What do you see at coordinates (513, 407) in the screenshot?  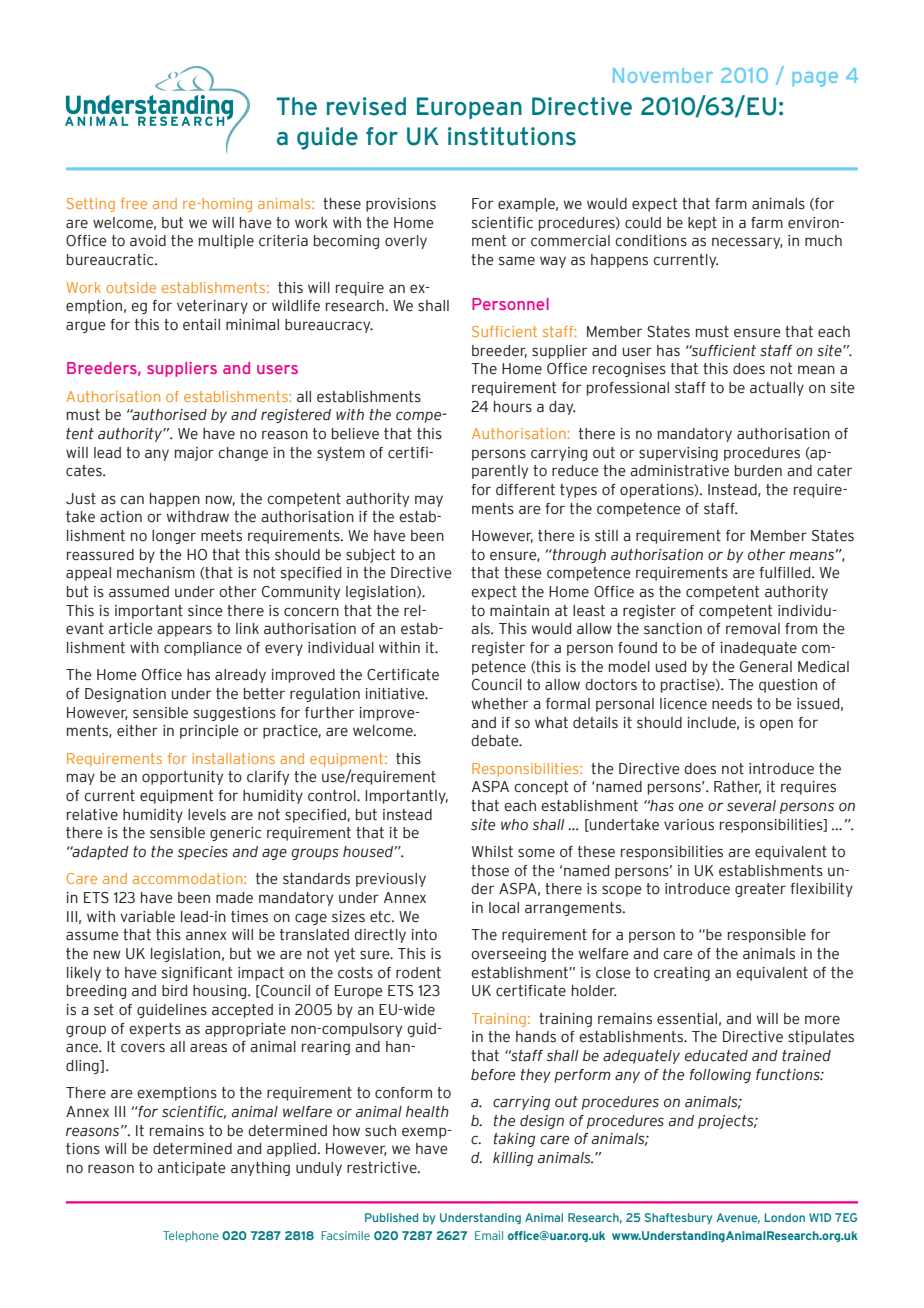 I see `hours` at bounding box center [513, 407].
